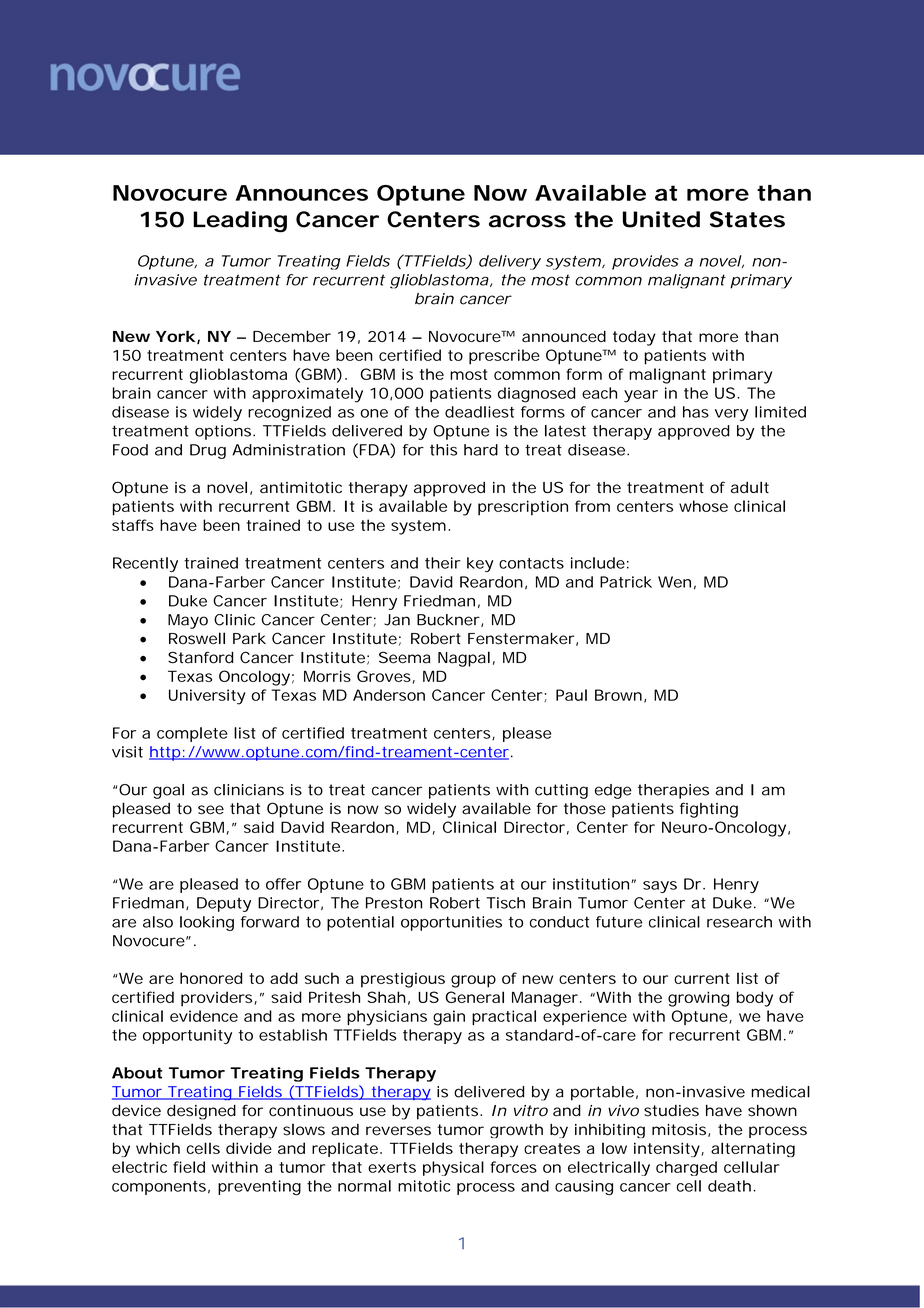 This screenshot has width=924, height=1308. I want to click on Brown, so click(618, 695).
